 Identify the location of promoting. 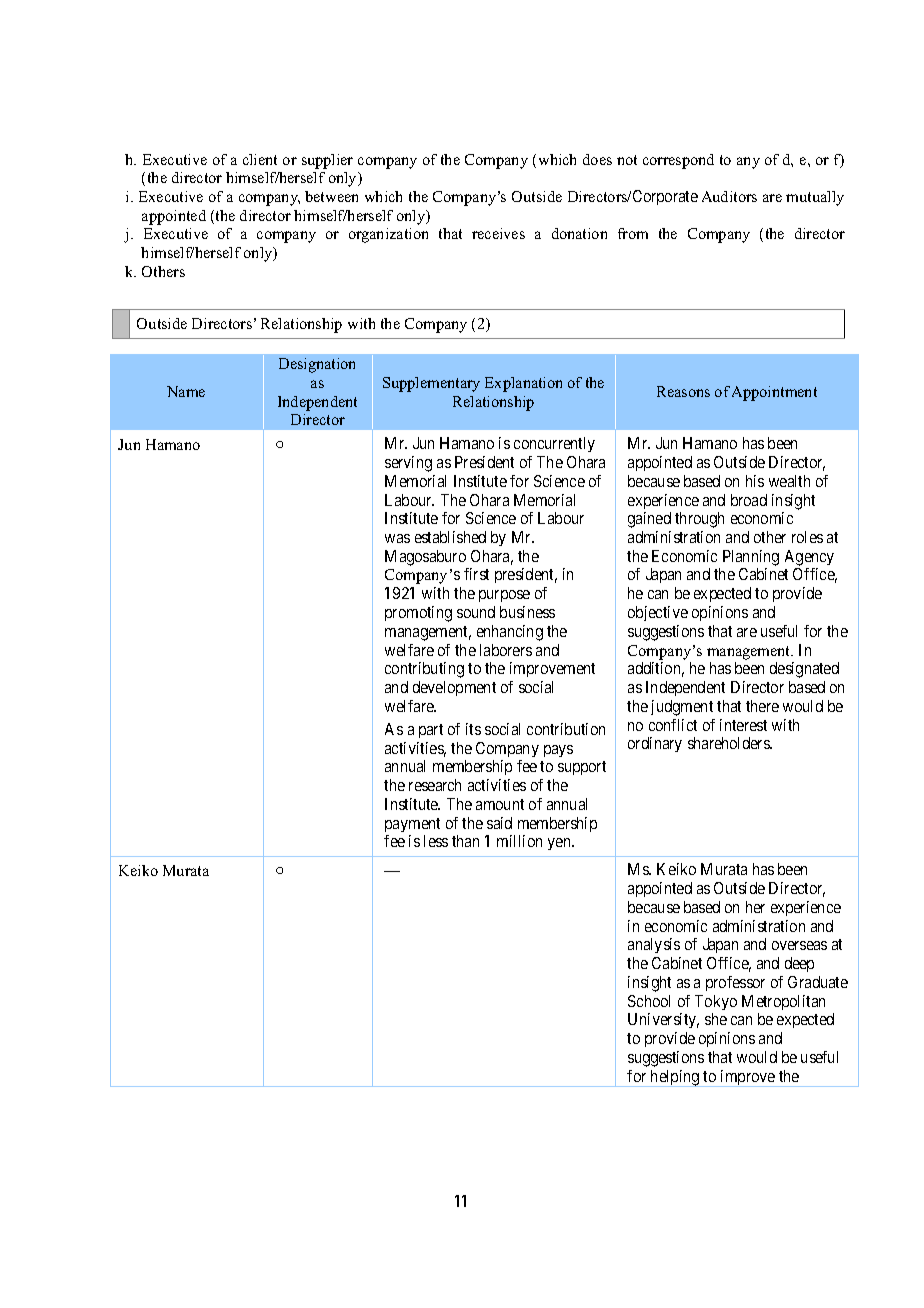
(418, 614).
